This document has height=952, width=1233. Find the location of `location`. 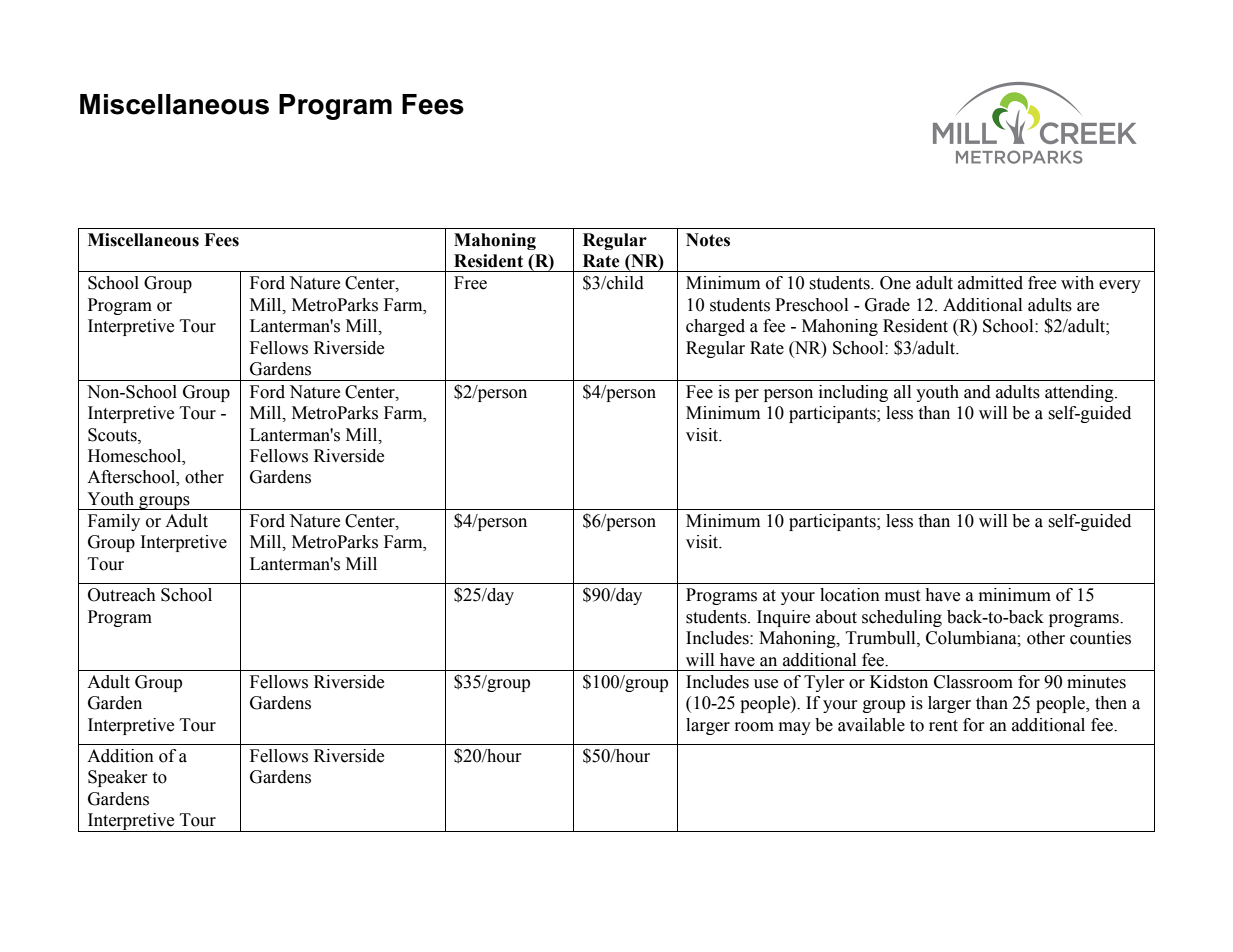

location is located at coordinates (850, 595).
